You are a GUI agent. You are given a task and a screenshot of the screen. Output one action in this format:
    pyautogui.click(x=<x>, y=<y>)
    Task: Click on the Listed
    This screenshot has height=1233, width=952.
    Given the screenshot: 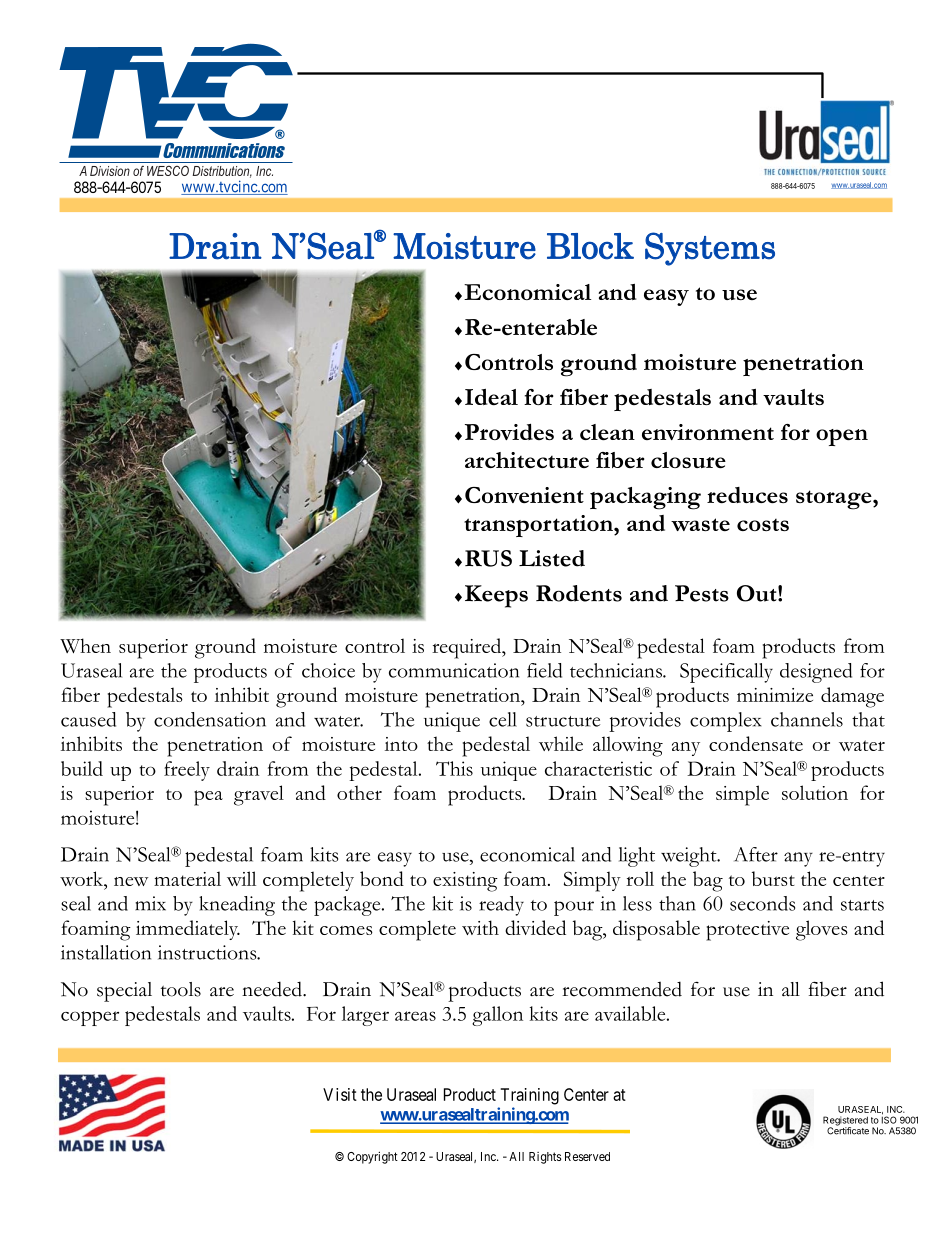 What is the action you would take?
    pyautogui.click(x=552, y=558)
